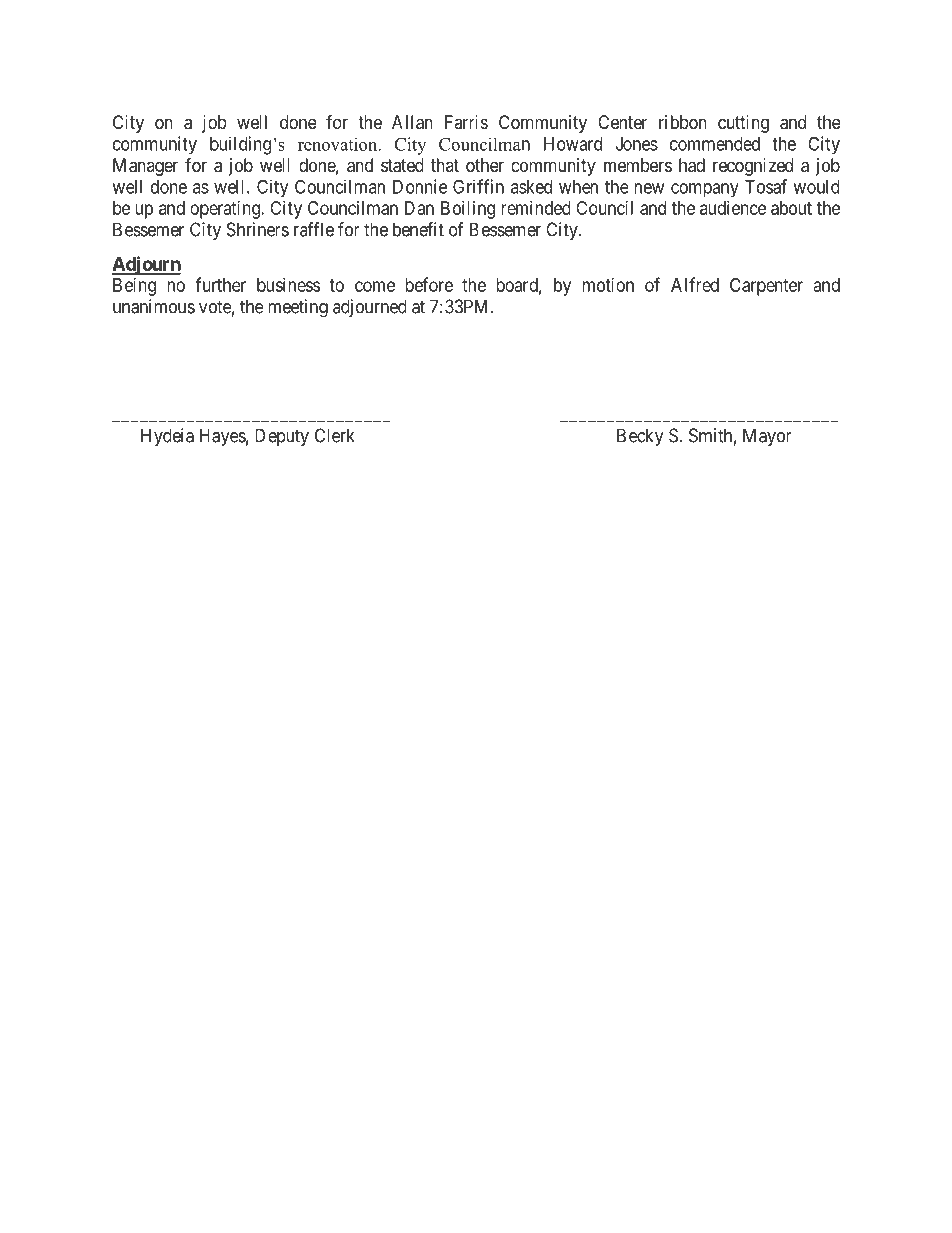 This page has height=1233, width=952. I want to click on Mayor, so click(767, 437).
